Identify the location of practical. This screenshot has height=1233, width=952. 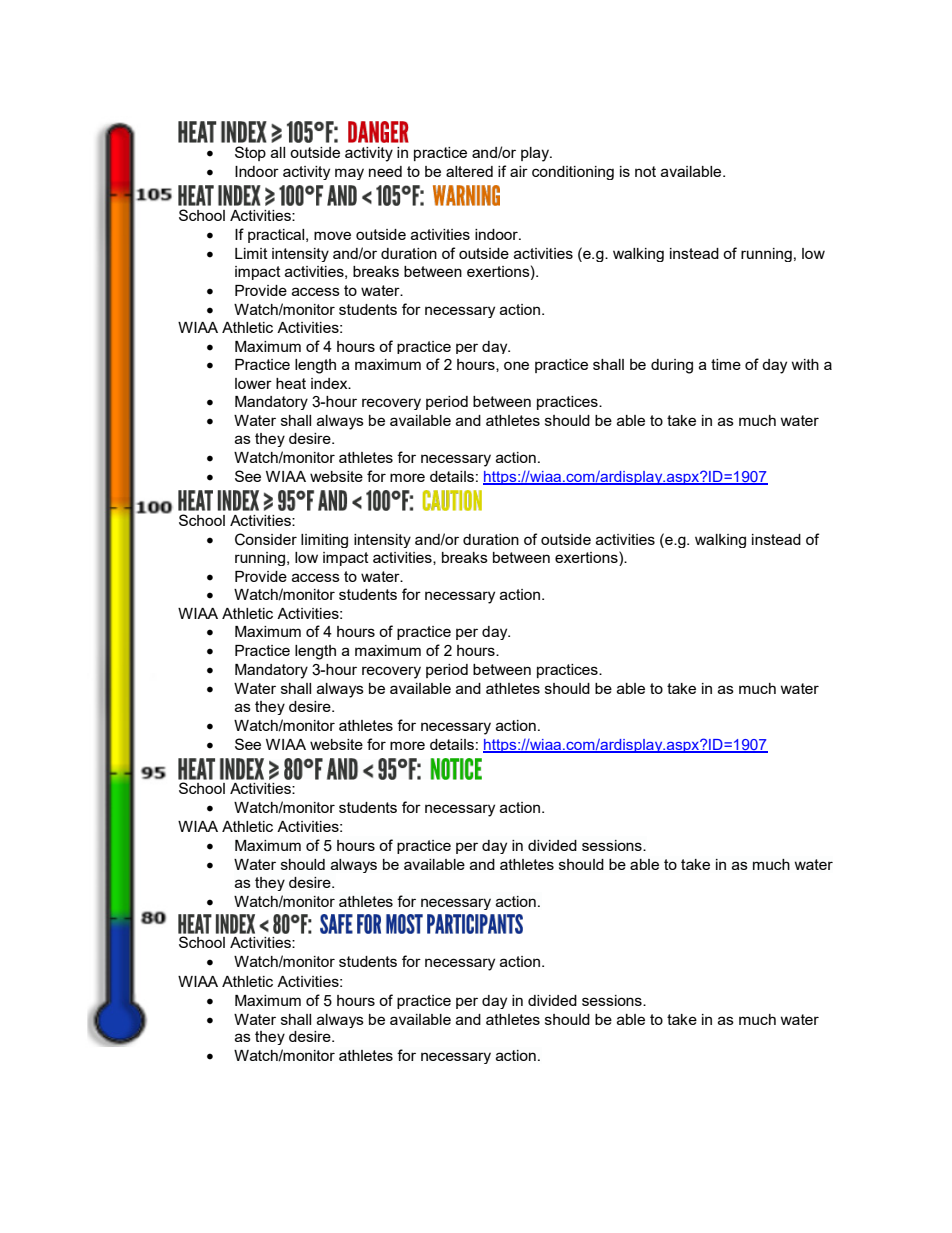
(277, 236).
